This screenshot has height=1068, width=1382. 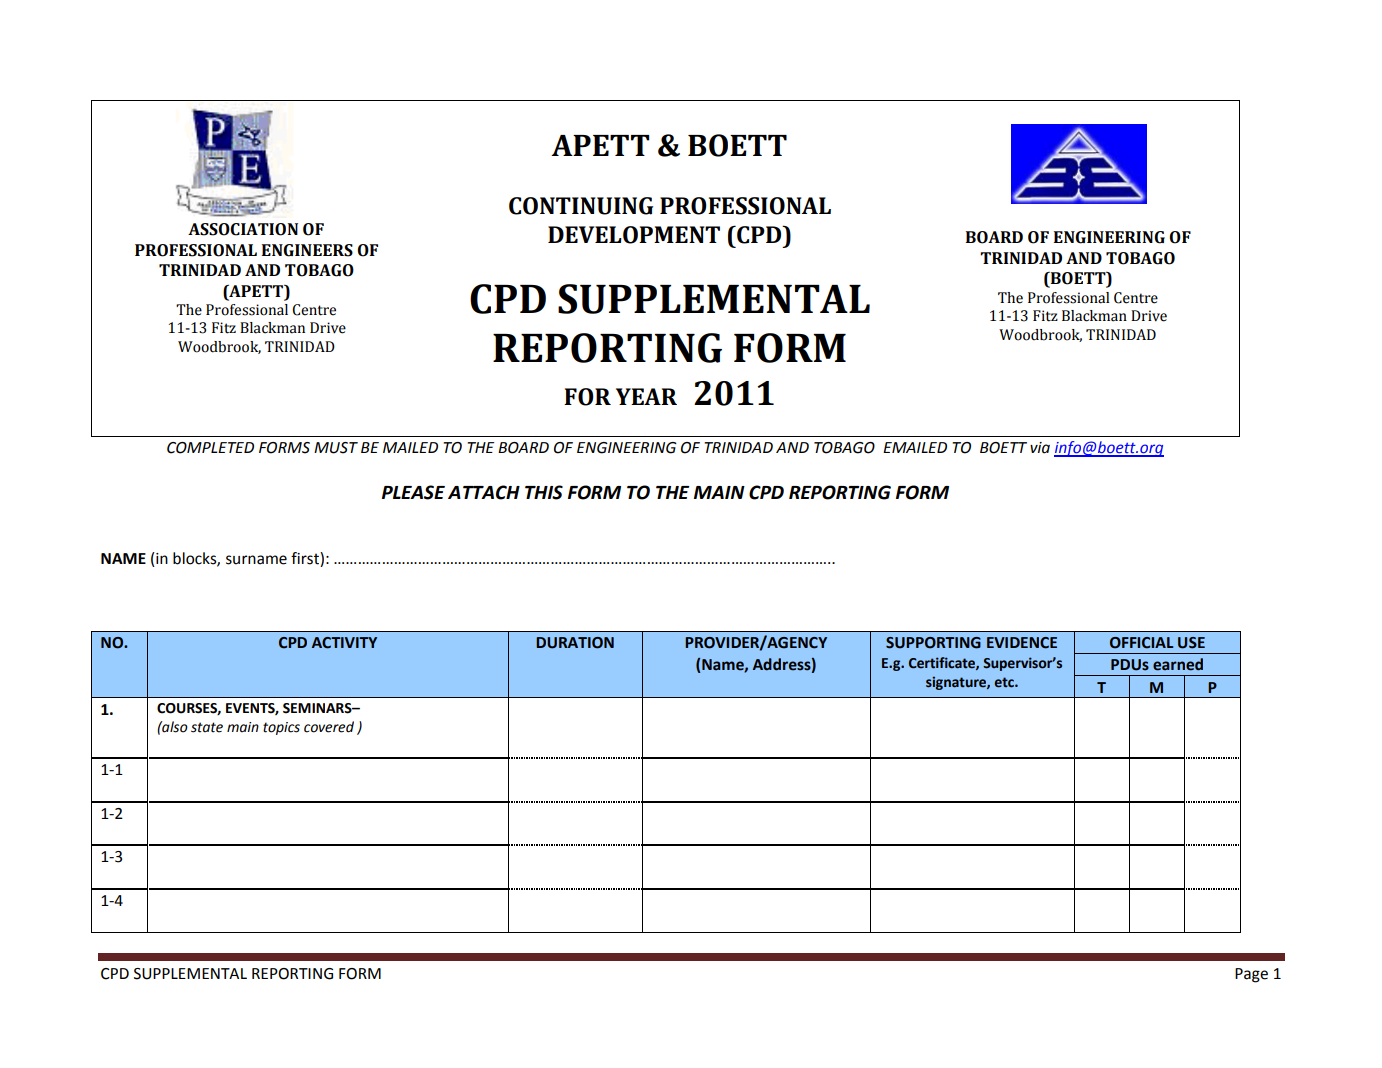 I want to click on Page, so click(x=1251, y=975).
